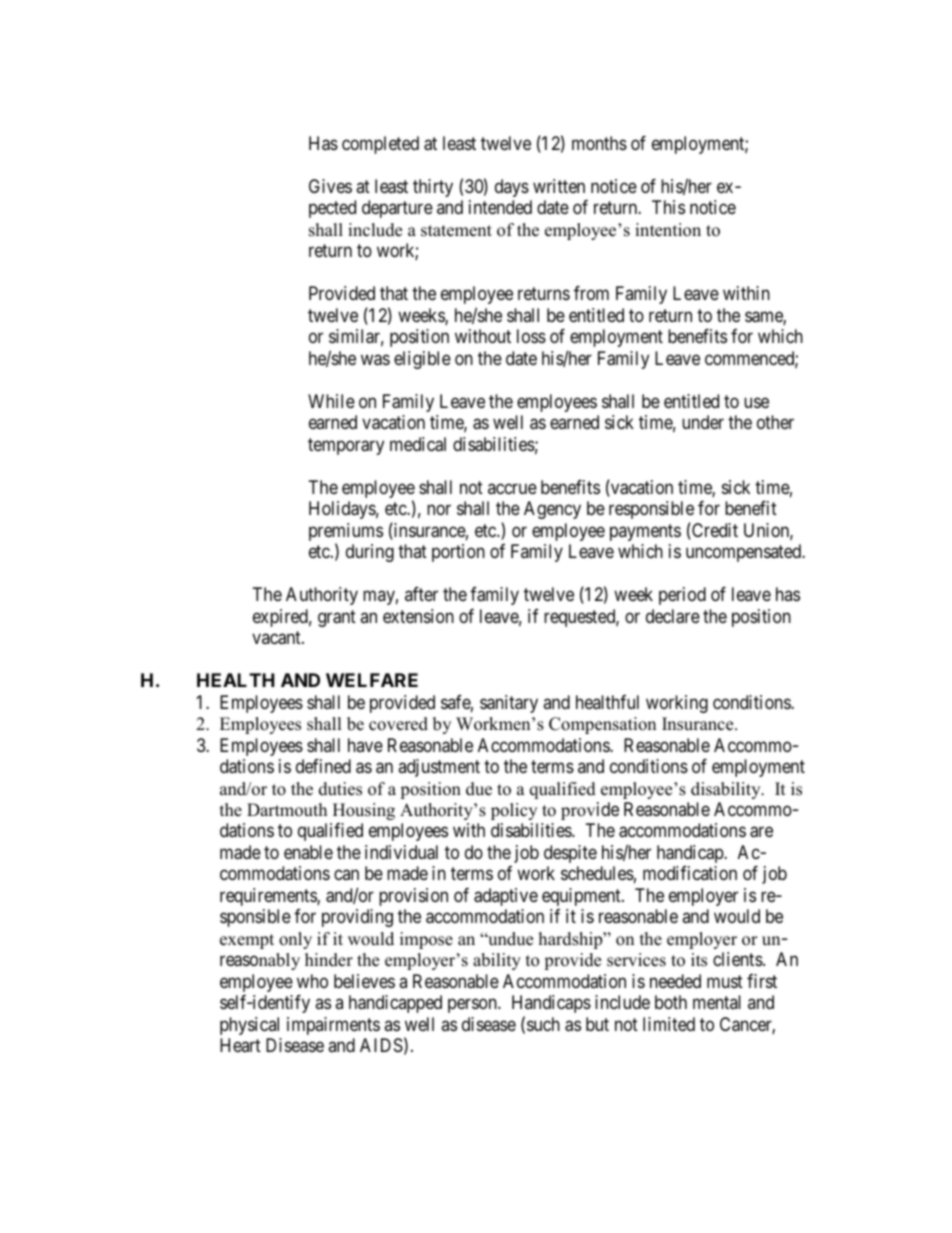  I want to click on sanitary, so click(509, 704).
